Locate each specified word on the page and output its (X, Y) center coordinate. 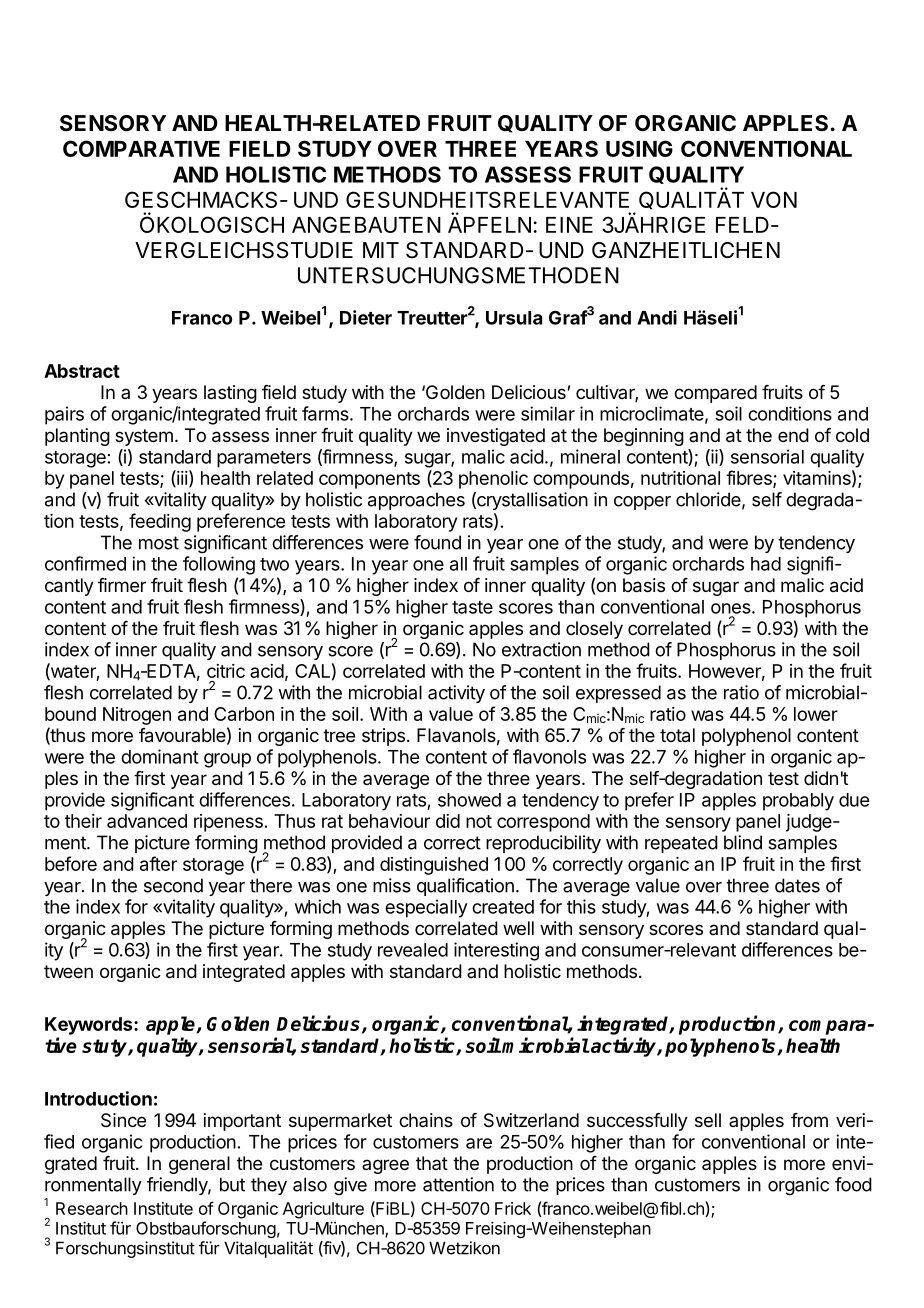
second (173, 885)
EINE (569, 225)
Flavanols (456, 735)
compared (715, 394)
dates (797, 885)
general (199, 1165)
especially (426, 908)
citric (226, 671)
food (853, 1184)
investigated (496, 437)
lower (816, 714)
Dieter (366, 317)
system (144, 437)
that (432, 1163)
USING (639, 148)
